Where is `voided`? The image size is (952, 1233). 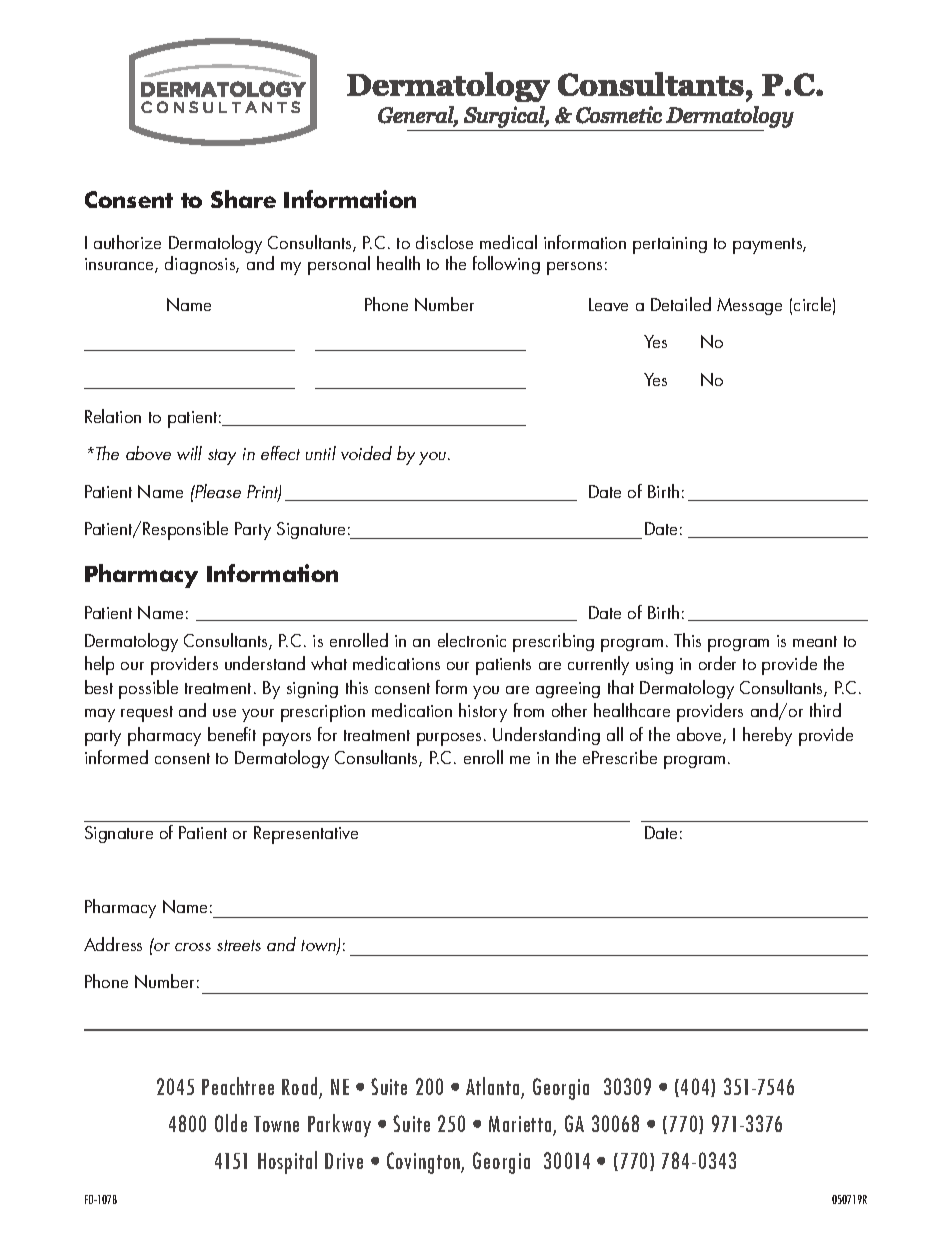
voided is located at coordinates (366, 453).
